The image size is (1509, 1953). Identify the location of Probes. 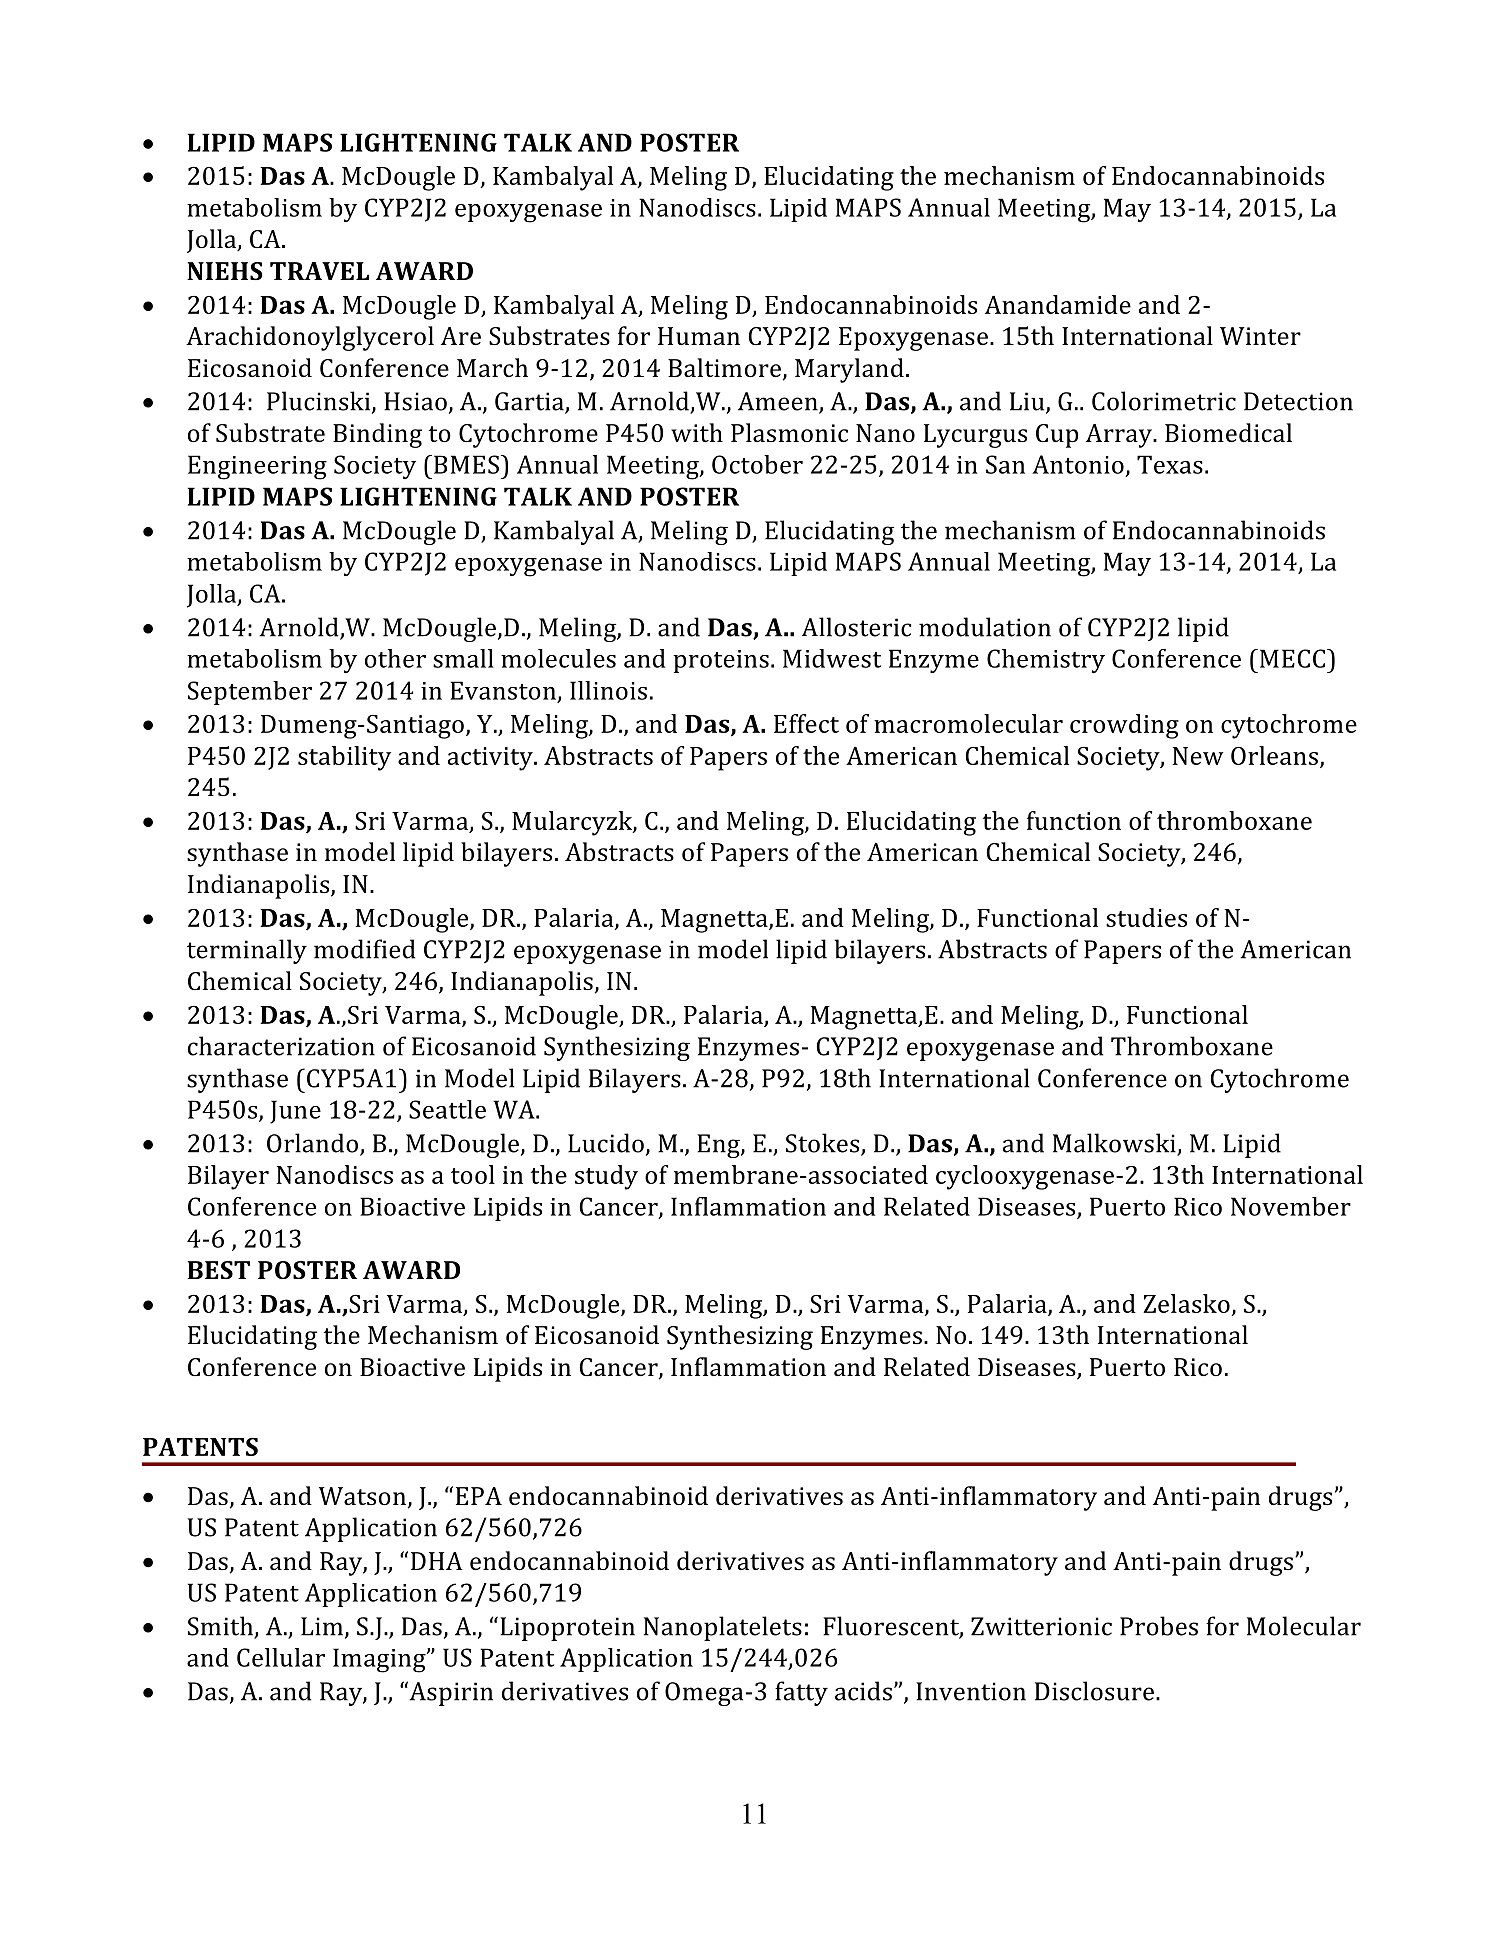
(1159, 1626).
